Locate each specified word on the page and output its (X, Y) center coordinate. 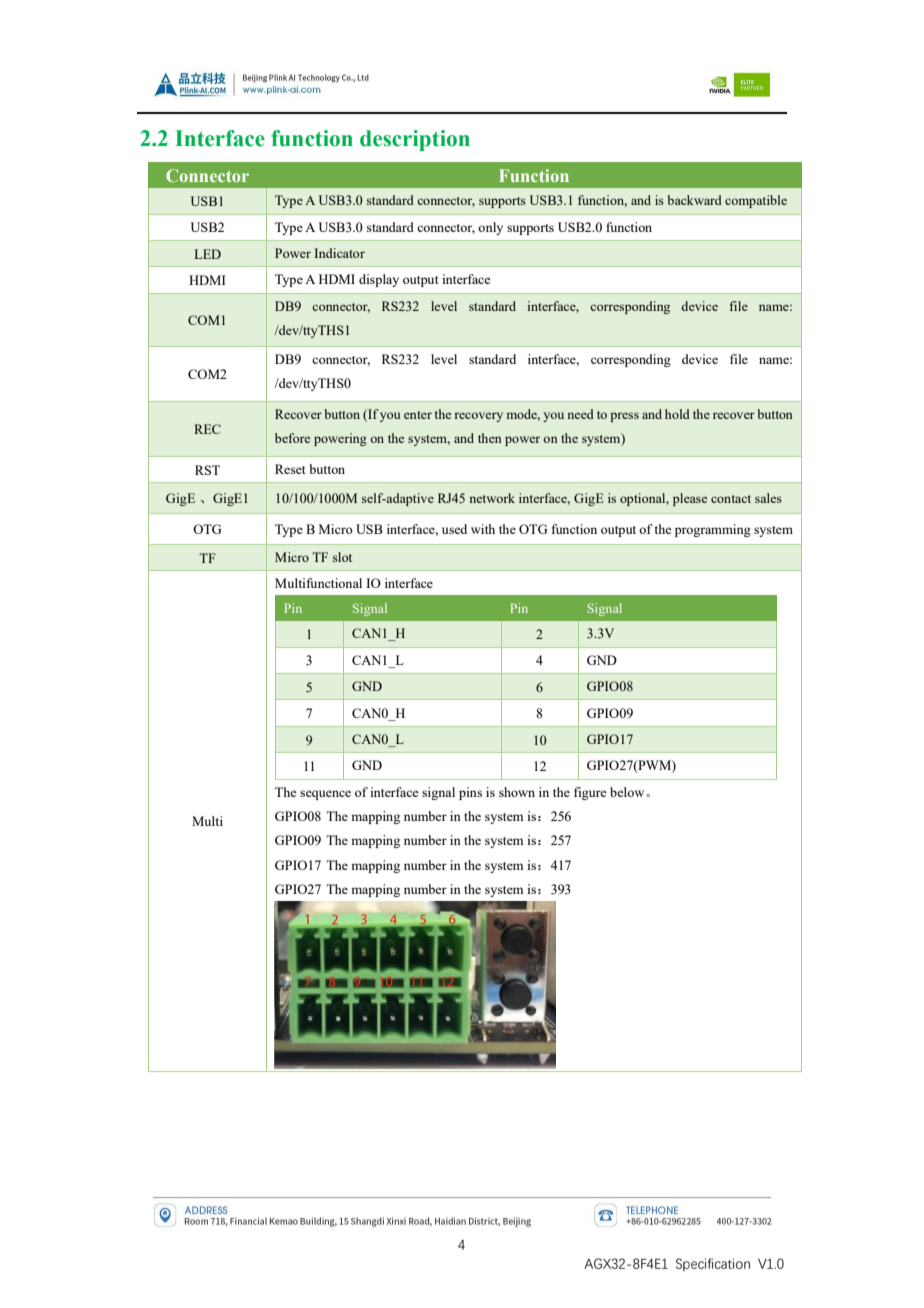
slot (342, 557)
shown (517, 792)
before (292, 438)
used (454, 529)
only (490, 228)
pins (470, 793)
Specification (713, 1264)
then (490, 438)
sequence (325, 795)
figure (590, 793)
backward (695, 200)
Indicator (339, 253)
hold (677, 414)
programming (713, 530)
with (483, 529)
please (690, 499)
